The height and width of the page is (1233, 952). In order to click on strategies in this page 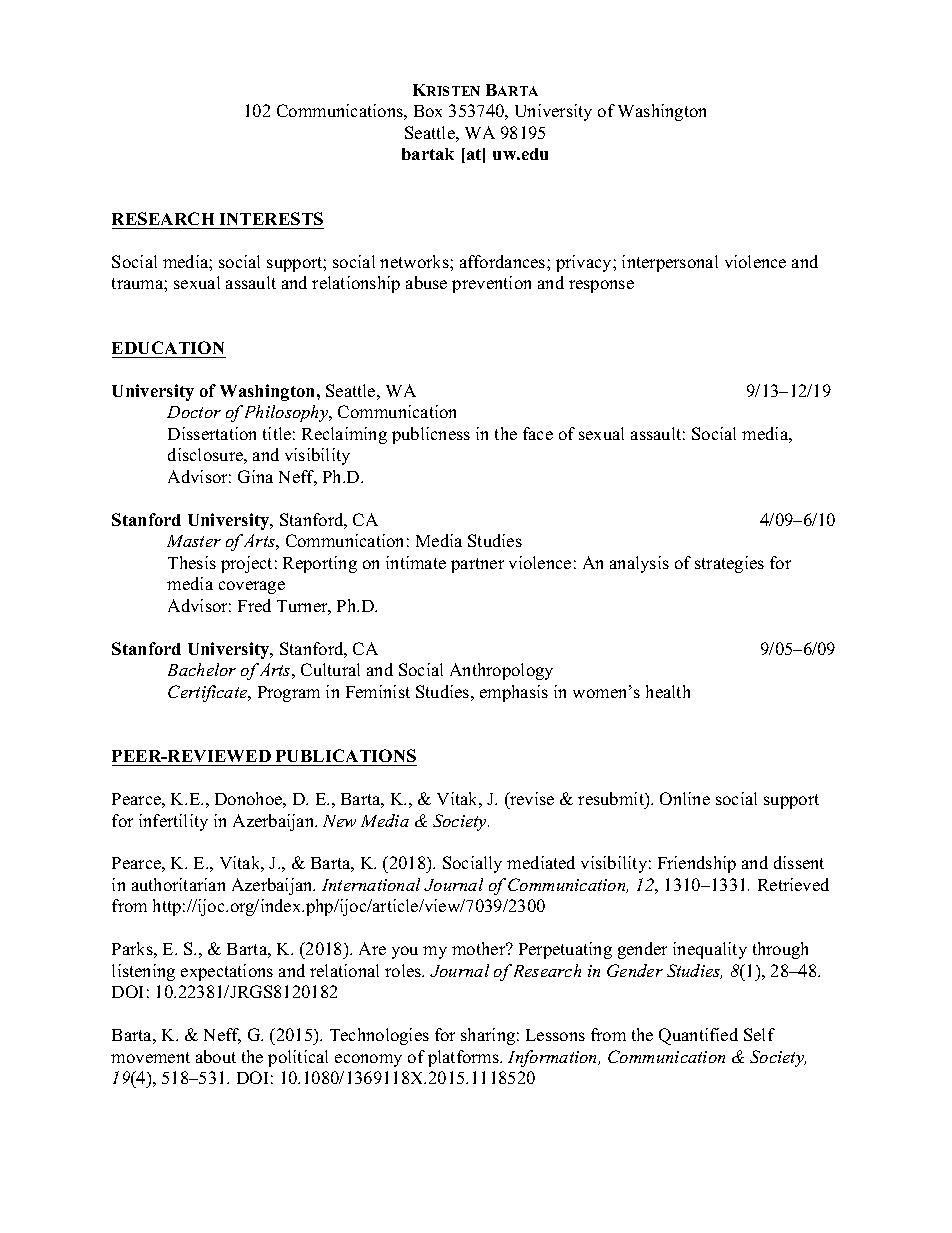, I will do `click(729, 564)`.
